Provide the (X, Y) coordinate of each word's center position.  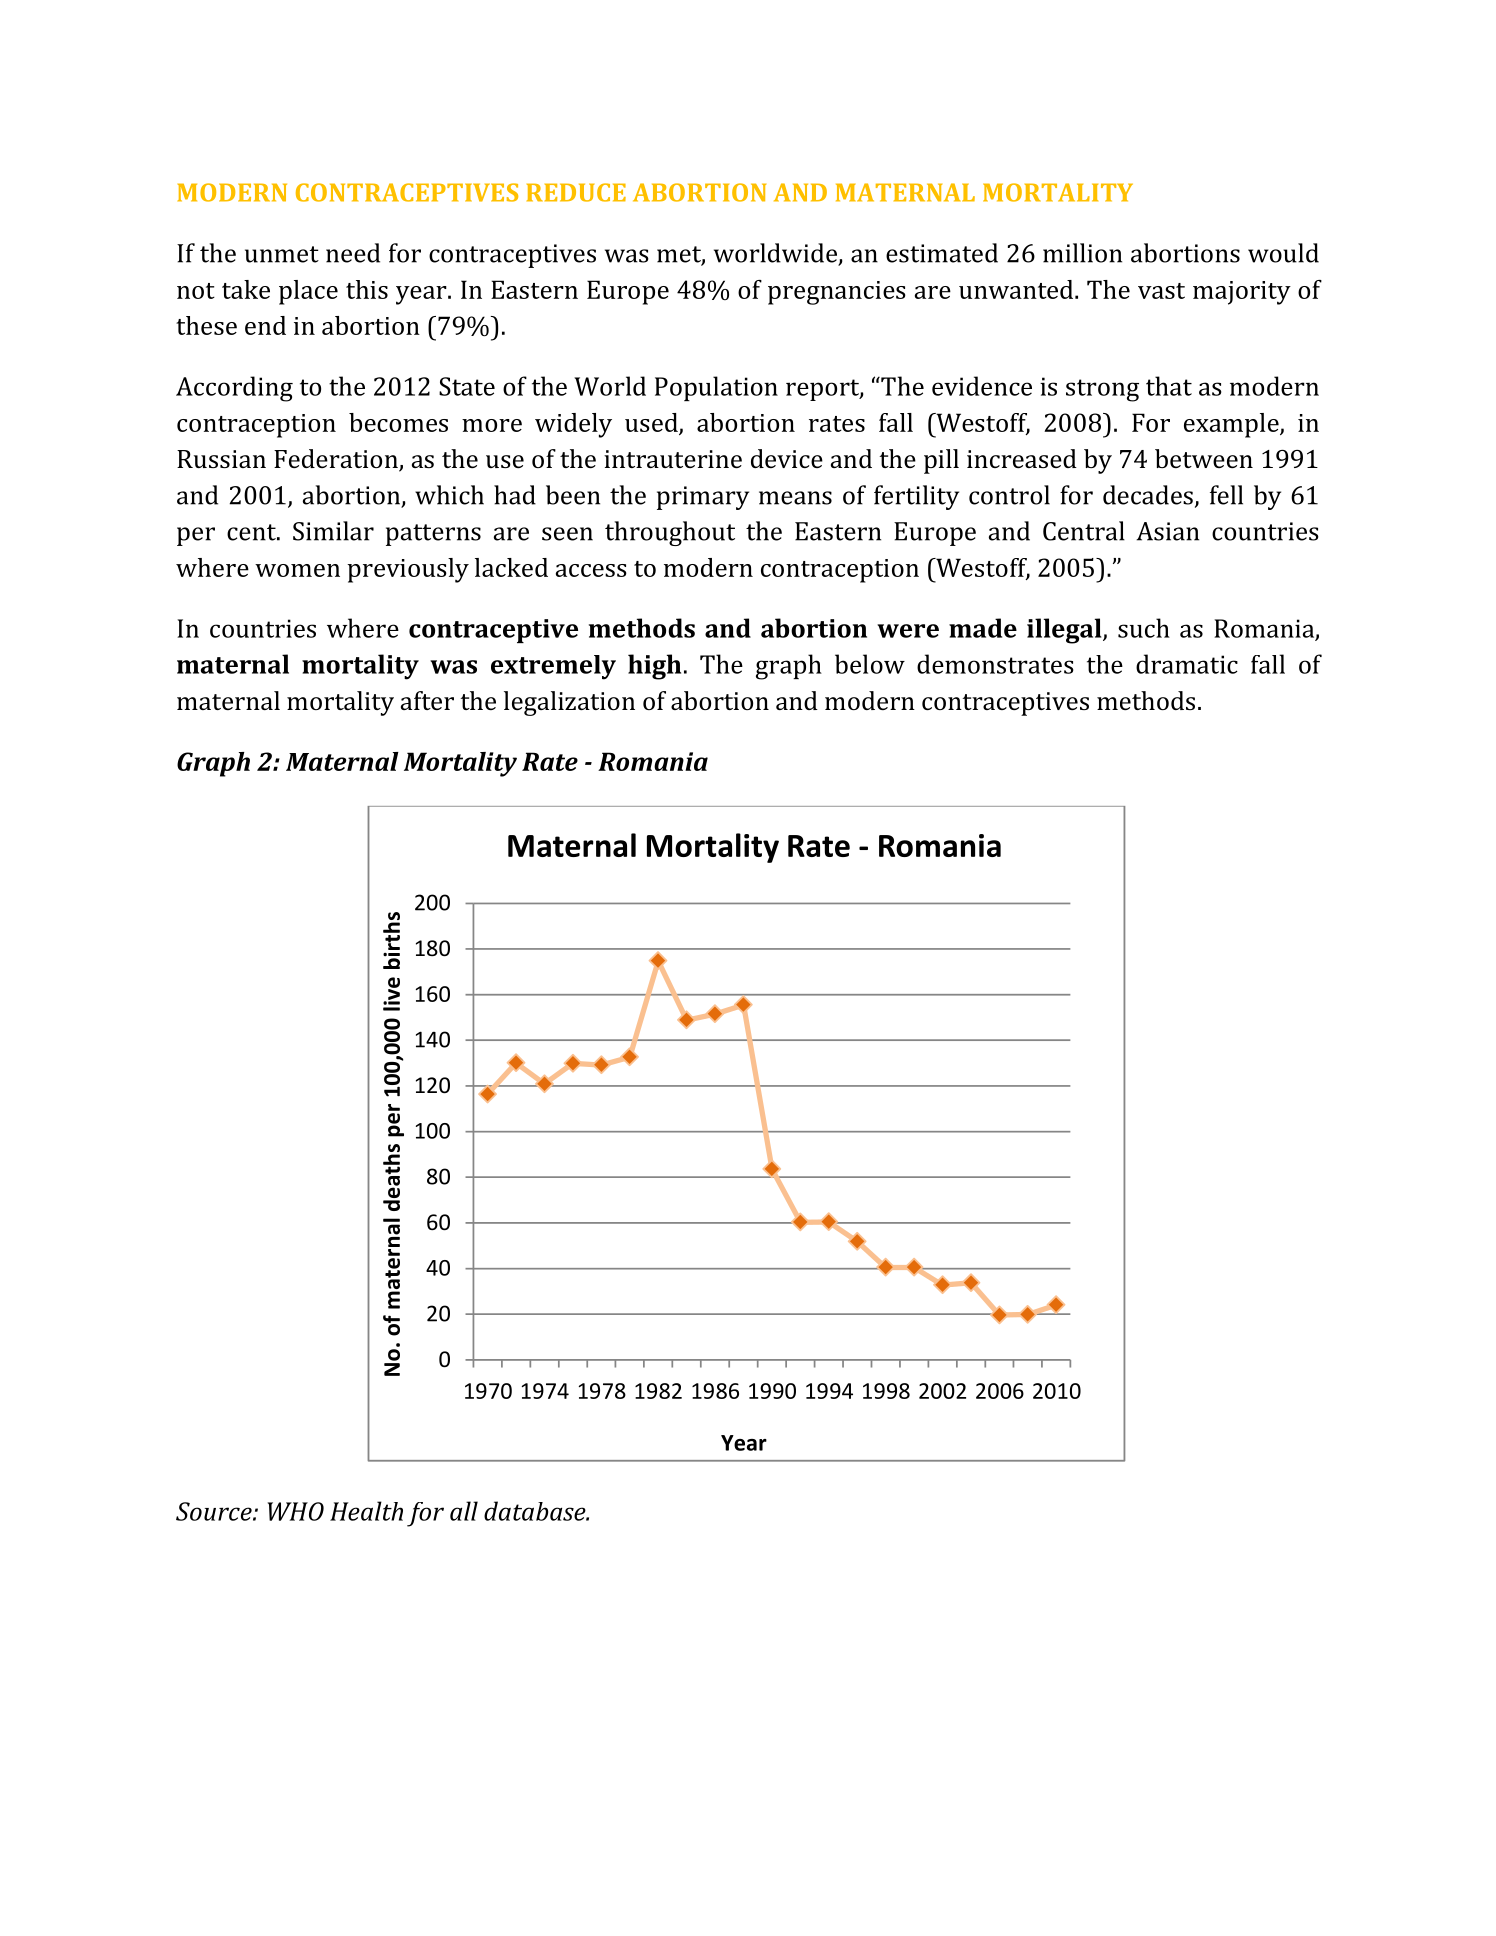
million (1082, 253)
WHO (296, 1511)
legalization (569, 703)
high (654, 667)
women (297, 570)
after (427, 700)
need (353, 253)
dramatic (1187, 664)
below (870, 664)
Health (366, 1511)
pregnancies (837, 293)
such (1144, 628)
